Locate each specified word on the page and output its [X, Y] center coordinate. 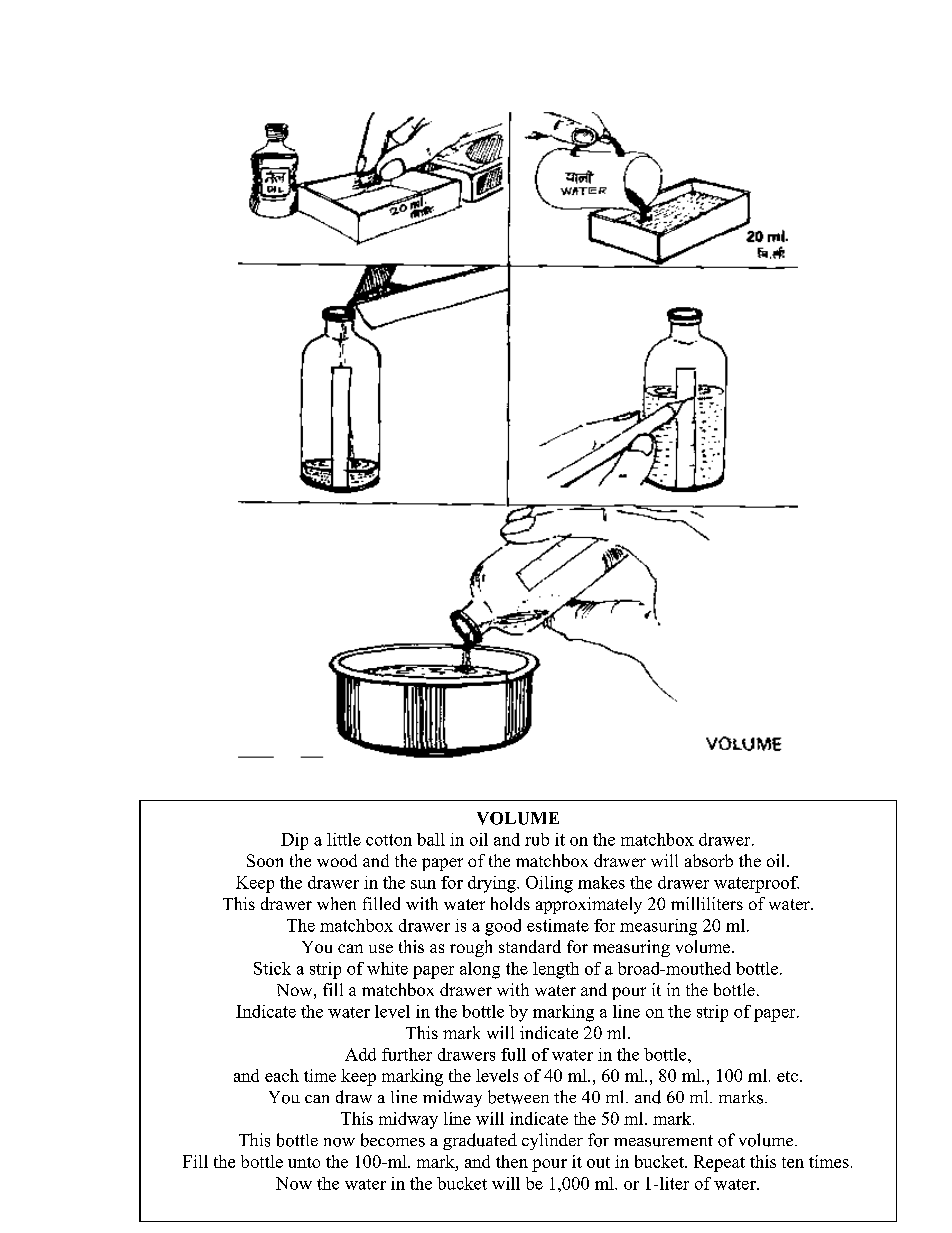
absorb [709, 860]
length [556, 970]
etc [787, 1076]
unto [304, 1162]
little [344, 839]
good [503, 927]
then [512, 1161]
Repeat [719, 1163]
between [518, 1097]
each [282, 1075]
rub [537, 839]
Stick [272, 968]
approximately [589, 905]
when [336, 903]
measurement [663, 1141]
